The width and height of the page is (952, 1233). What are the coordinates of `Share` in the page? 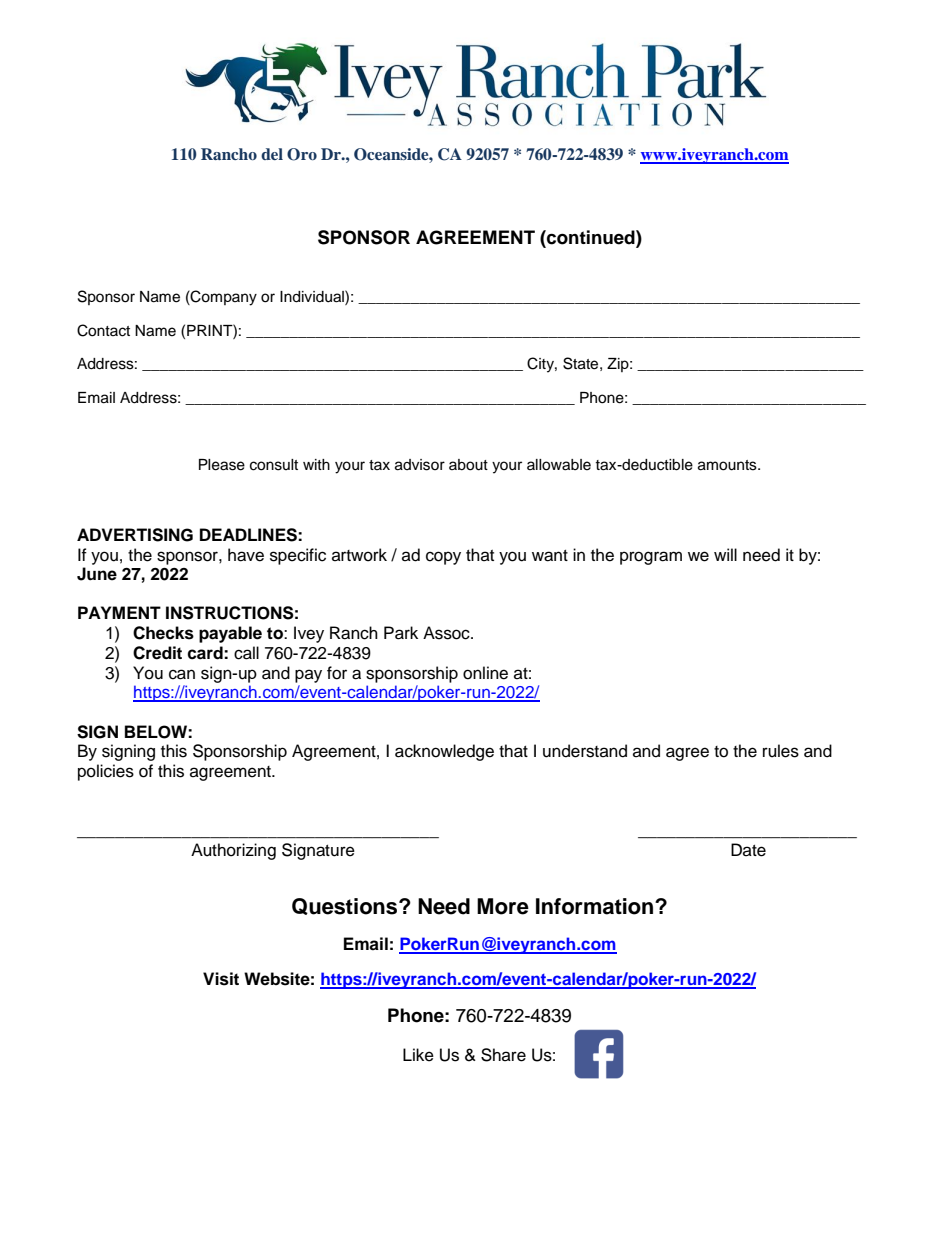 It's located at (503, 1055).
